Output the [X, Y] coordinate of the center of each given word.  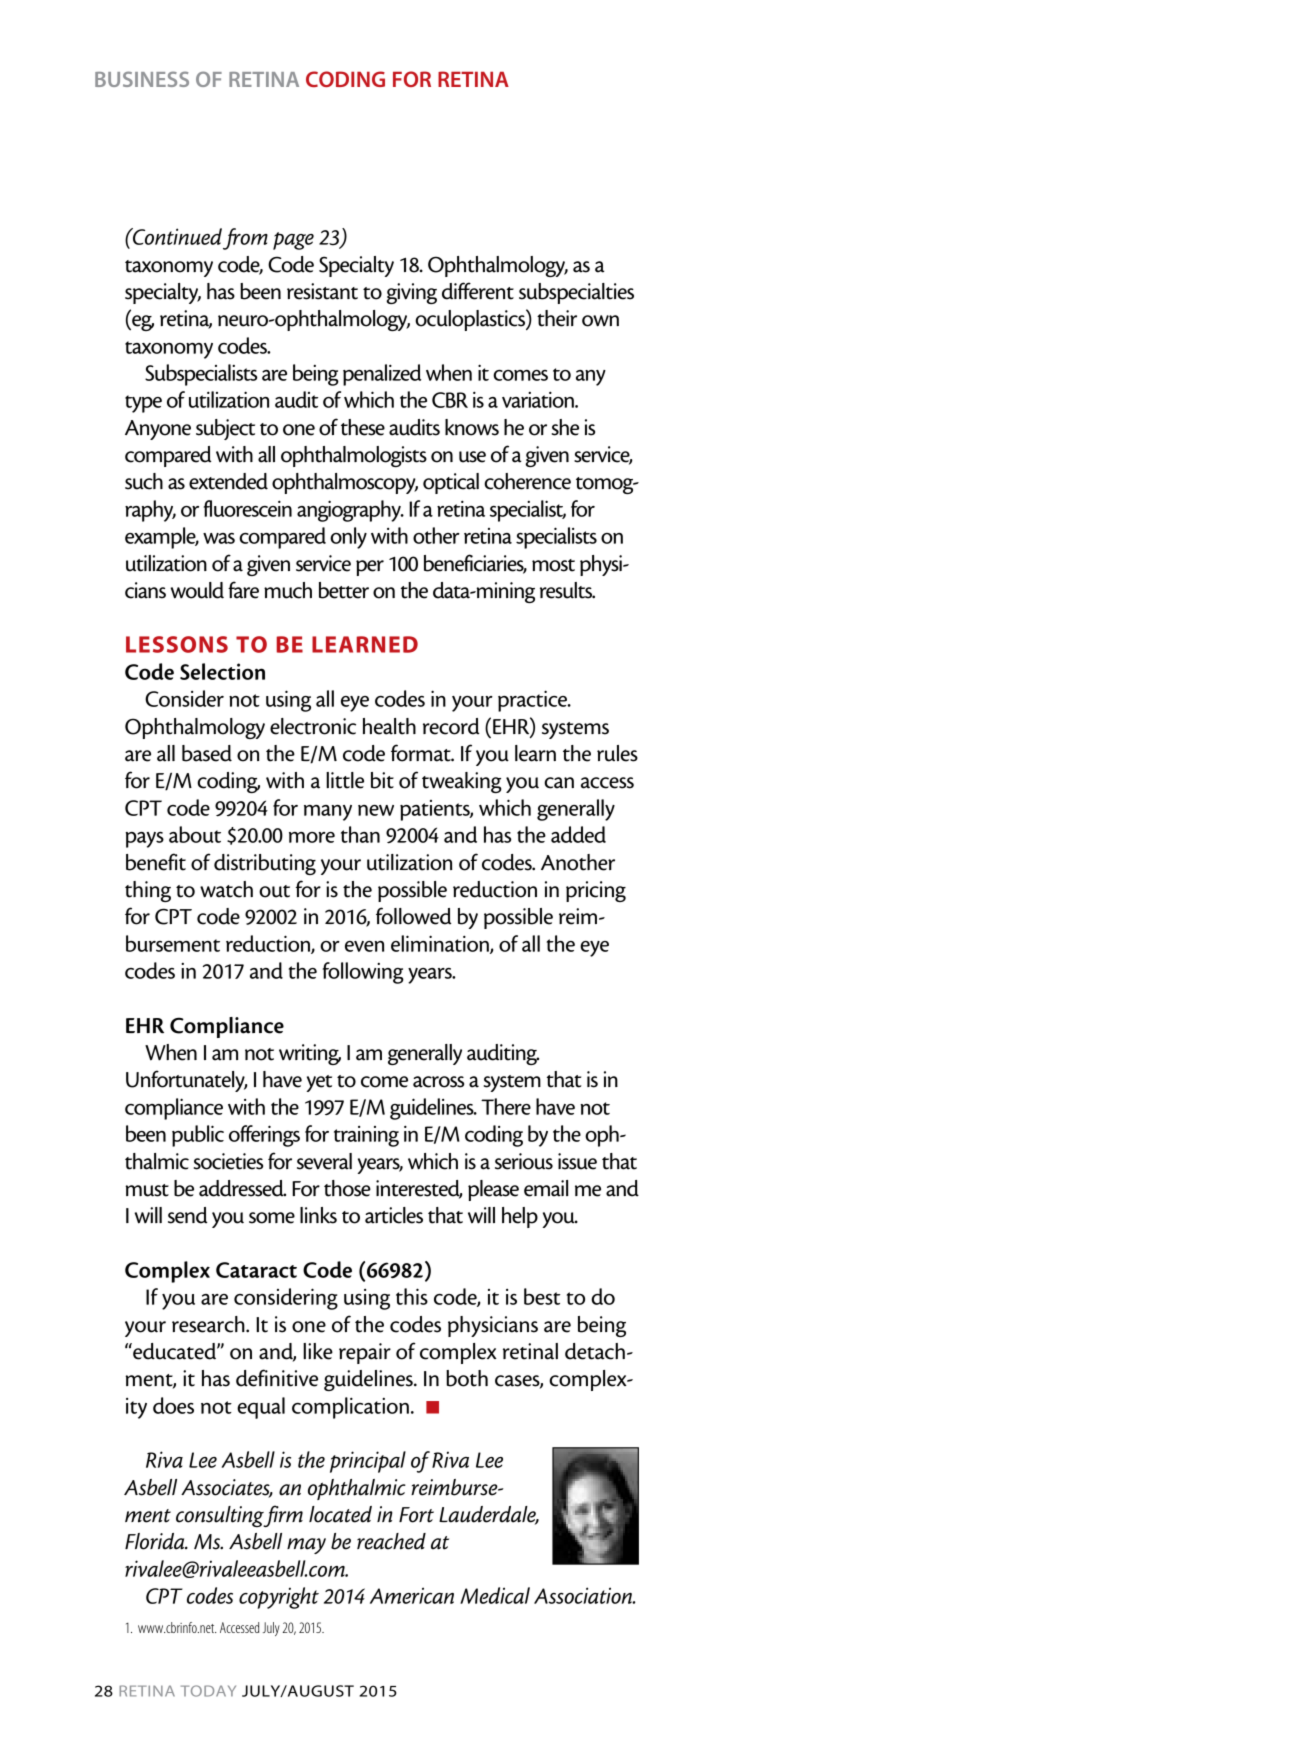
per [370, 568]
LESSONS [177, 644]
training [366, 1136]
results [567, 590]
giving [411, 293]
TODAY [208, 1691]
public [198, 1136]
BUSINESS [142, 79]
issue [577, 1161]
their [557, 318]
